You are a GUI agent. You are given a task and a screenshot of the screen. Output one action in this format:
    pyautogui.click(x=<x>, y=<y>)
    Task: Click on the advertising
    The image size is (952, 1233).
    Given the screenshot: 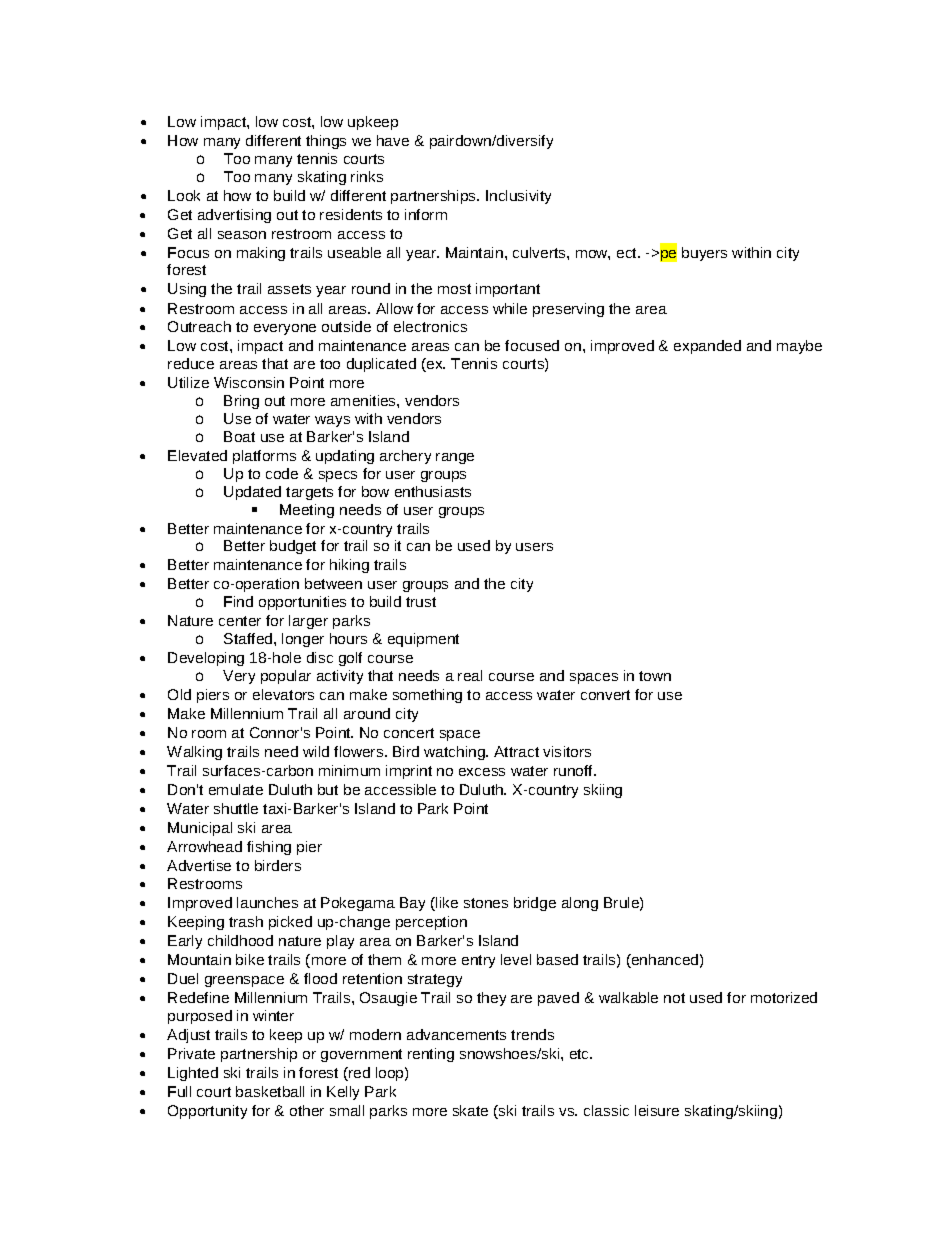 What is the action you would take?
    pyautogui.click(x=234, y=216)
